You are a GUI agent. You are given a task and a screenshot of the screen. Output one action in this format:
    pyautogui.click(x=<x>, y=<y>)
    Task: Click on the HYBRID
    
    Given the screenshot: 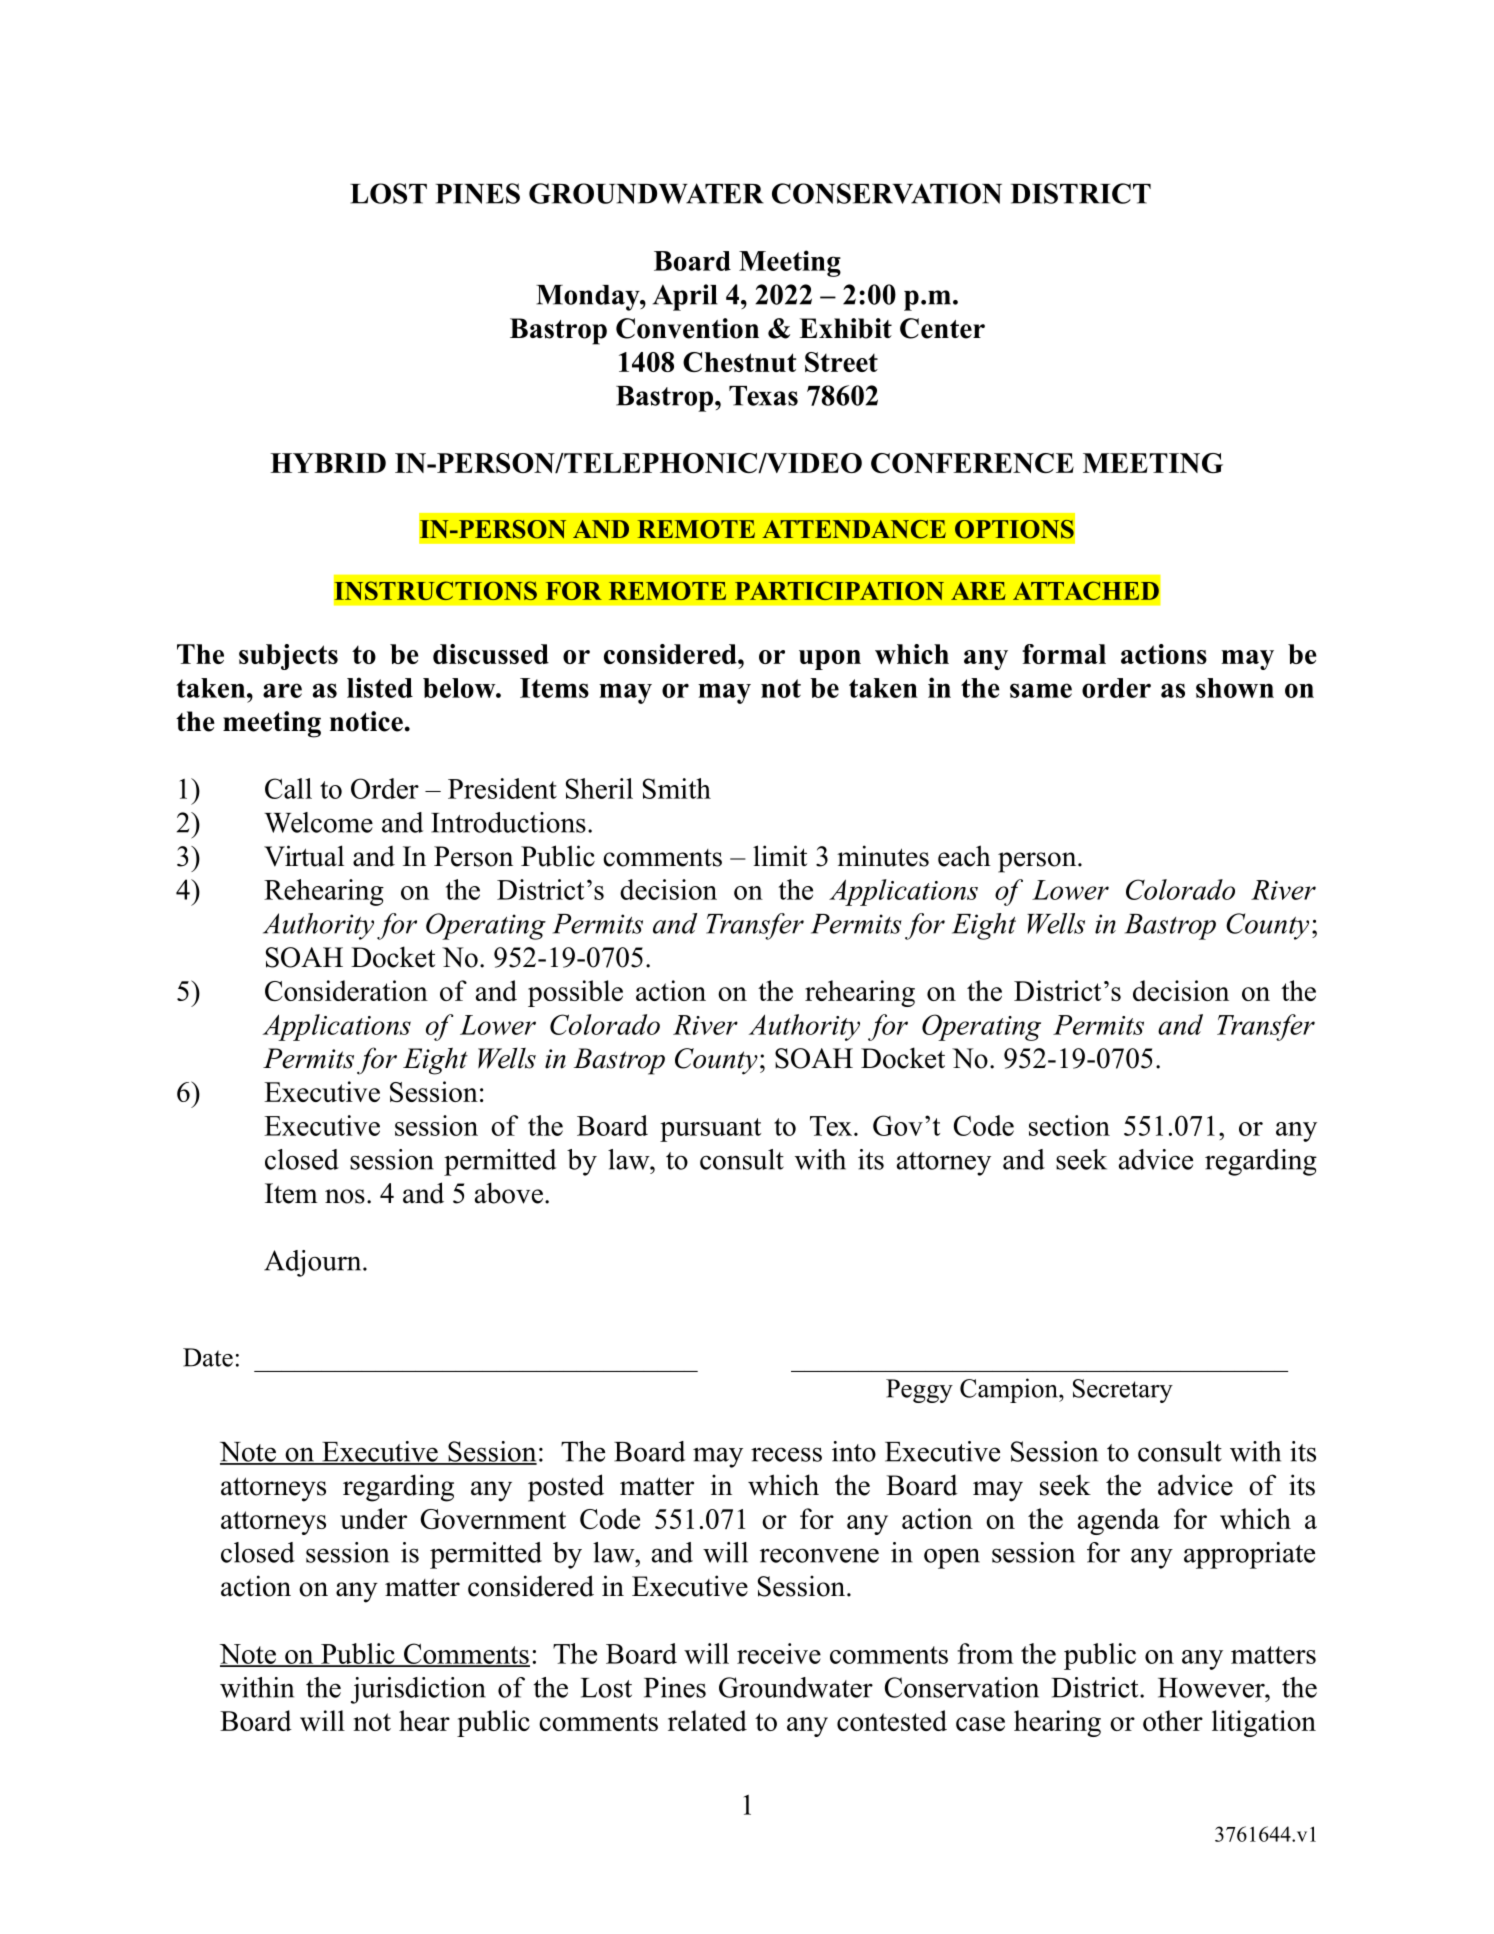 What is the action you would take?
    pyautogui.click(x=328, y=463)
